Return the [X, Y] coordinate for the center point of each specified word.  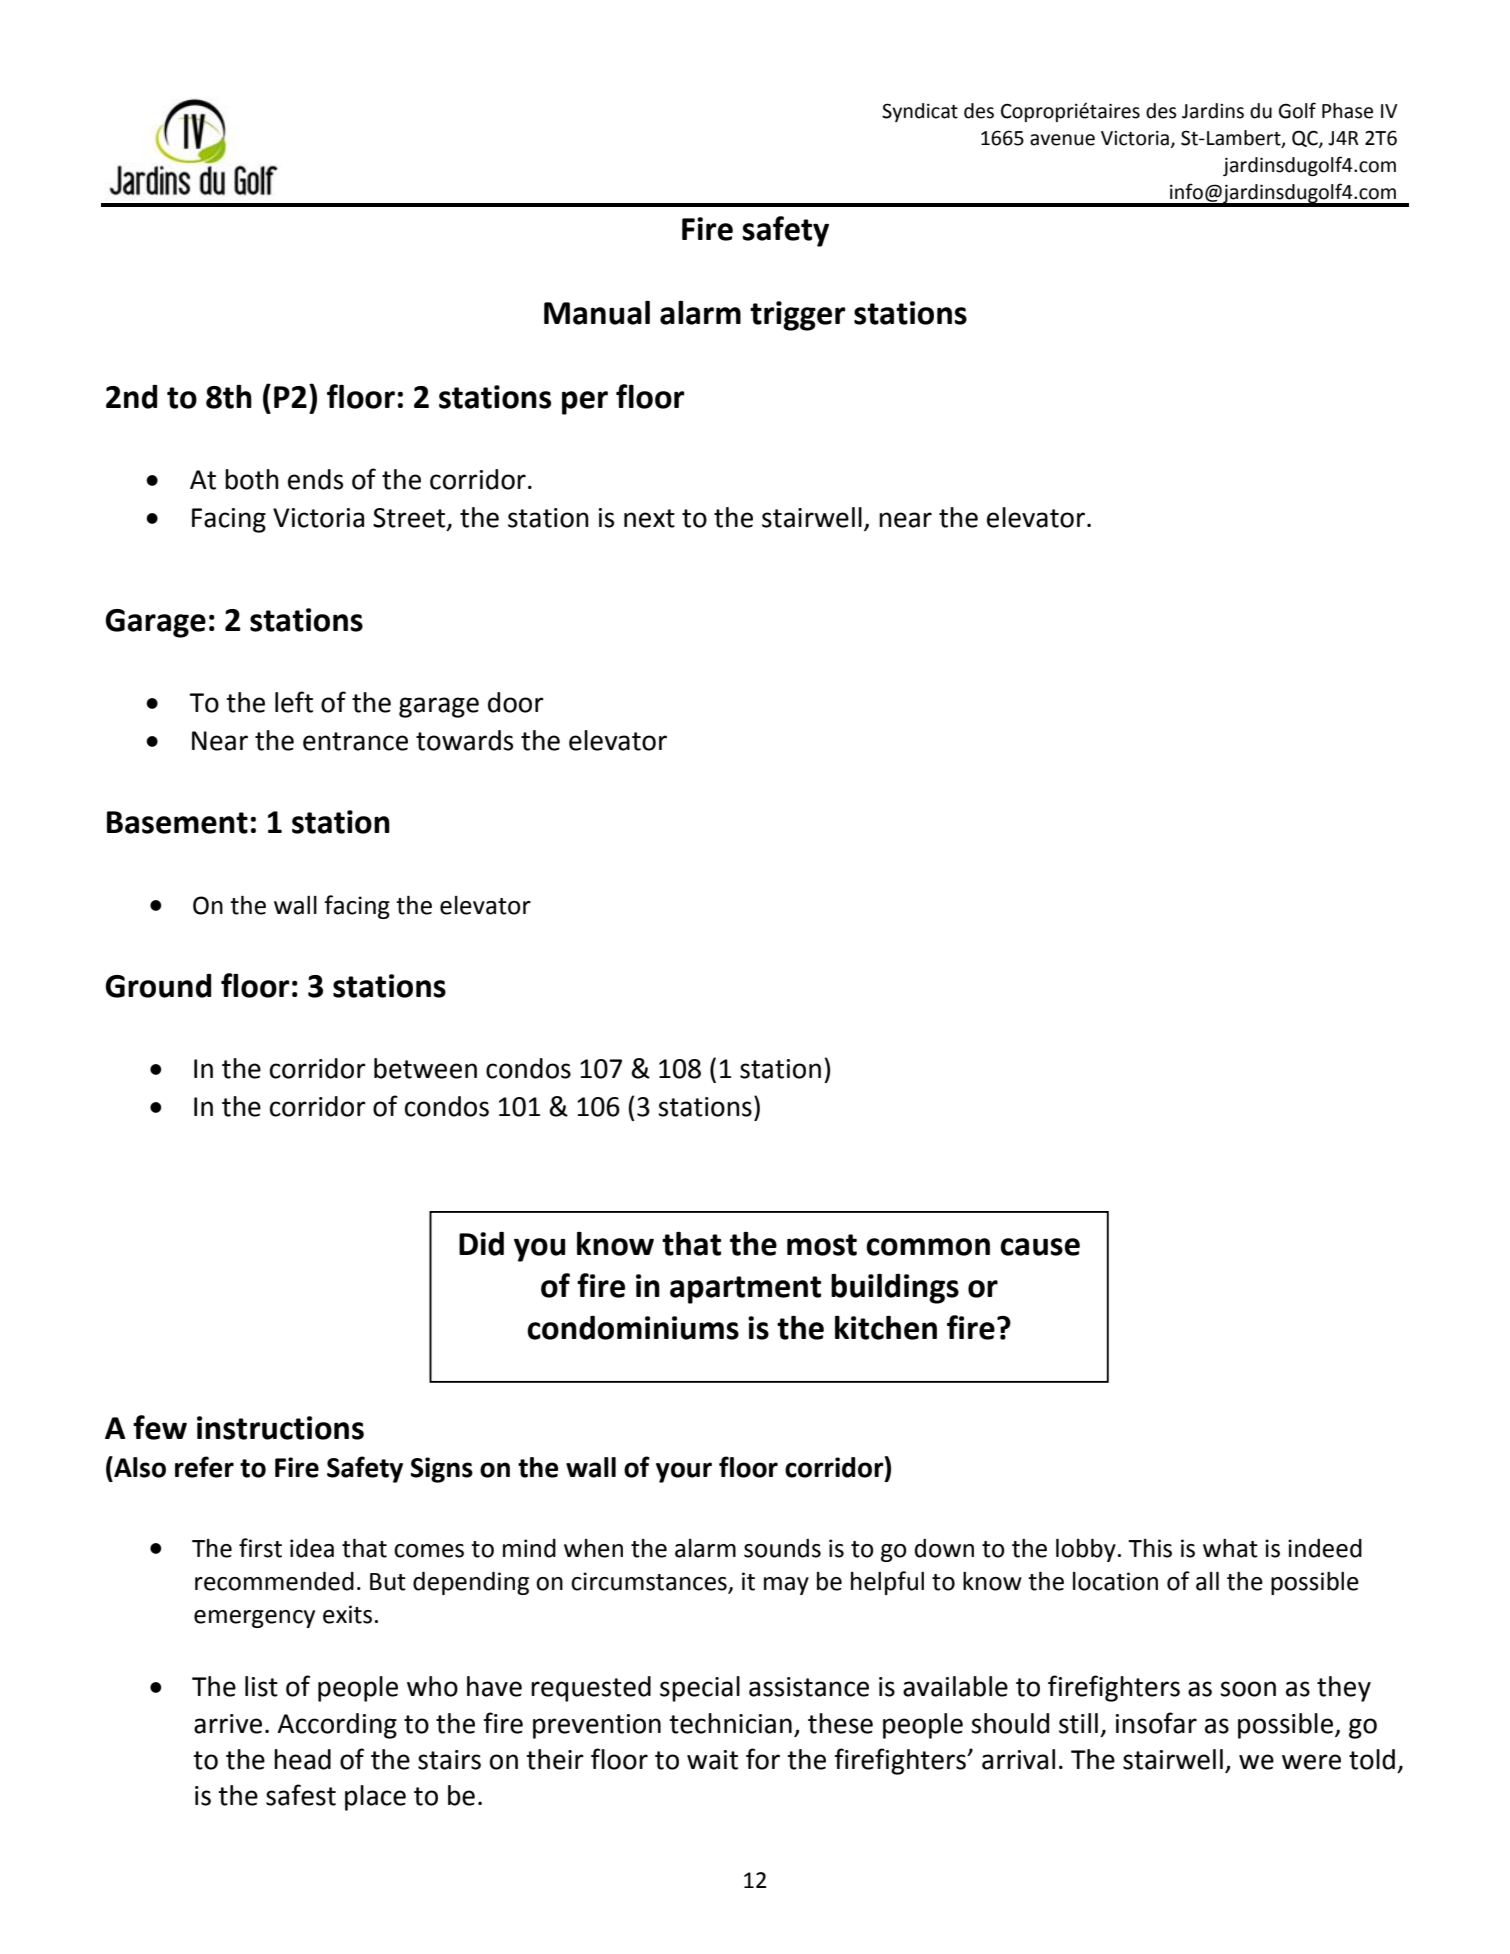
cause [1040, 1247]
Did [481, 1244]
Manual [597, 313]
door [516, 702]
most [822, 1245]
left [294, 702]
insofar [1156, 1723]
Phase [1347, 111]
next [649, 518]
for [763, 1759]
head [302, 1759]
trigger [798, 316]
